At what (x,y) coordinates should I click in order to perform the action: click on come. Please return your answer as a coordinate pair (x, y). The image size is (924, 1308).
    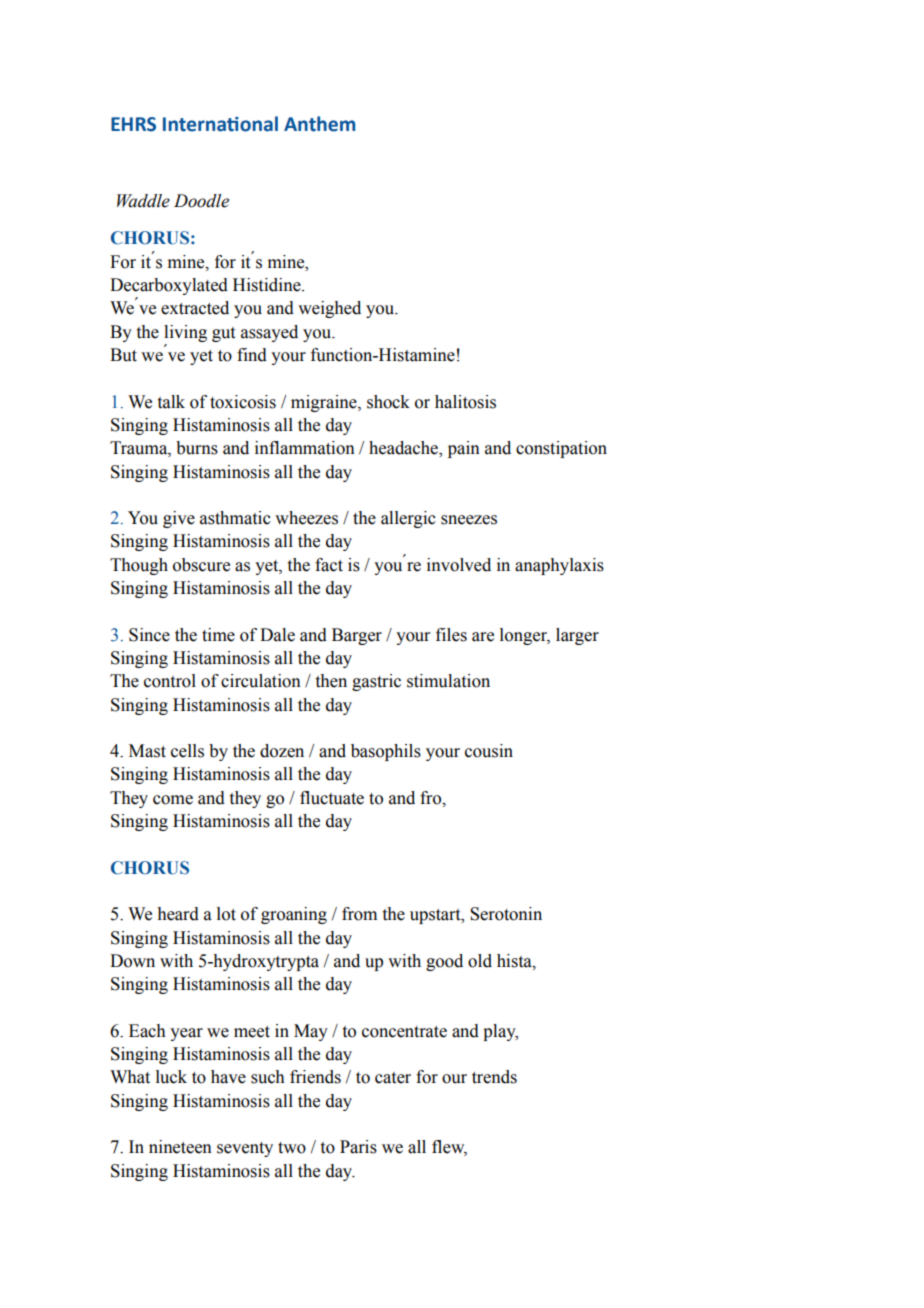
    Looking at the image, I should click on (173, 800).
